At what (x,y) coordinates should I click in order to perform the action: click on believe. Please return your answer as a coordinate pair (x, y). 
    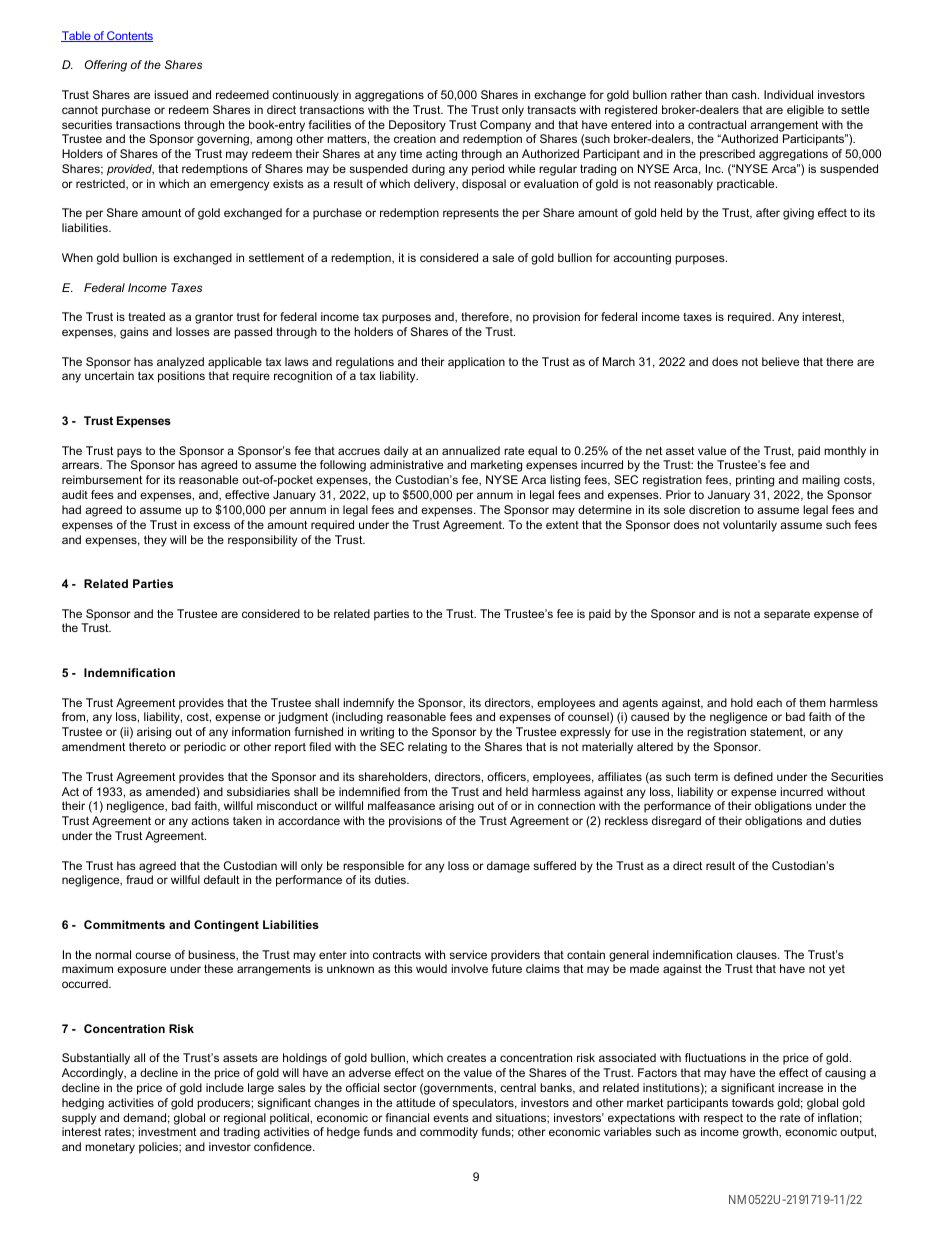
    Looking at the image, I should click on (780, 361).
